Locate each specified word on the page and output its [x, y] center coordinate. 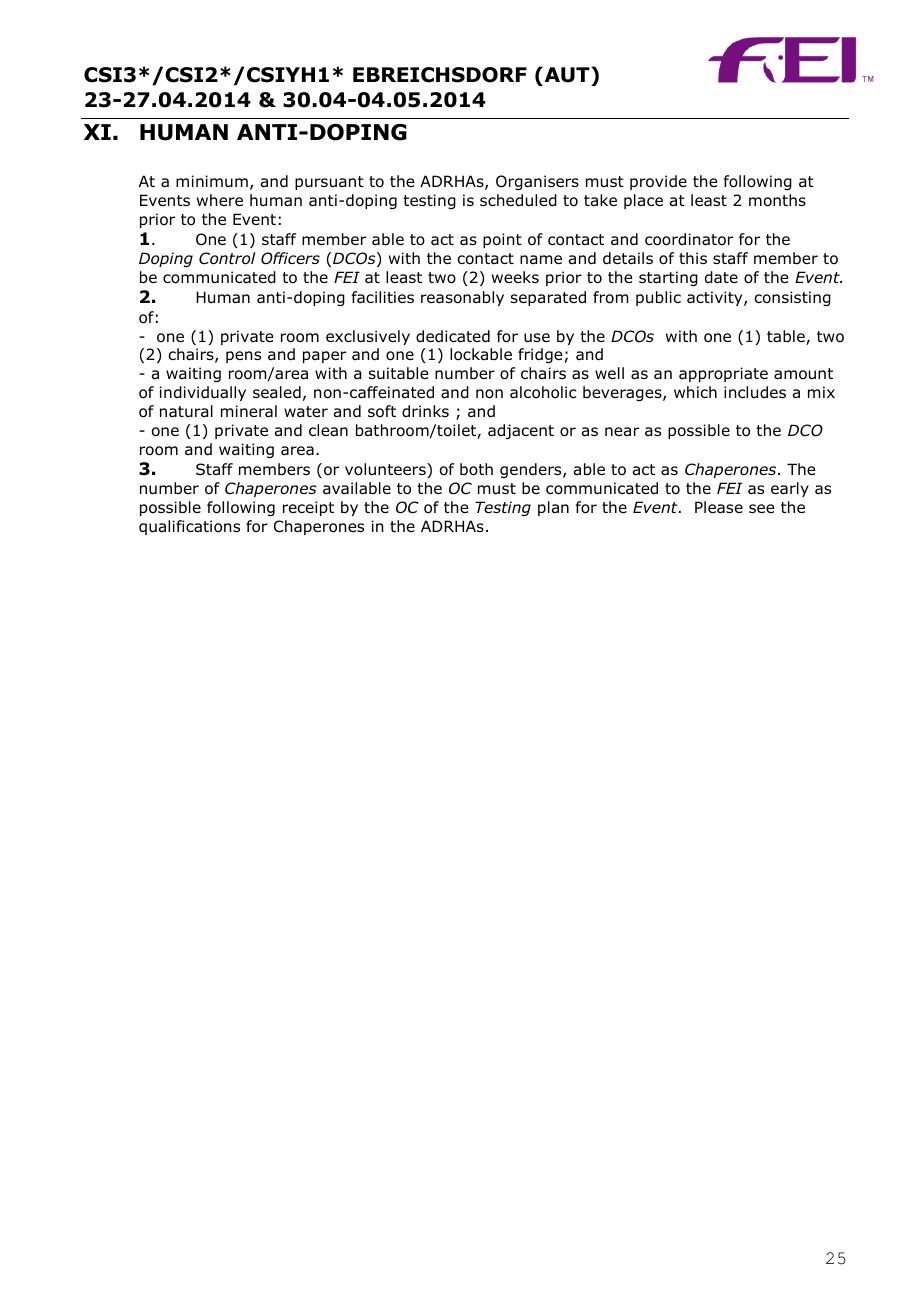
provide [658, 182]
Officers [290, 258]
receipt [308, 508]
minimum [212, 181]
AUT [567, 76]
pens [243, 357]
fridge [540, 355]
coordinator [689, 239]
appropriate [723, 374]
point [502, 240]
